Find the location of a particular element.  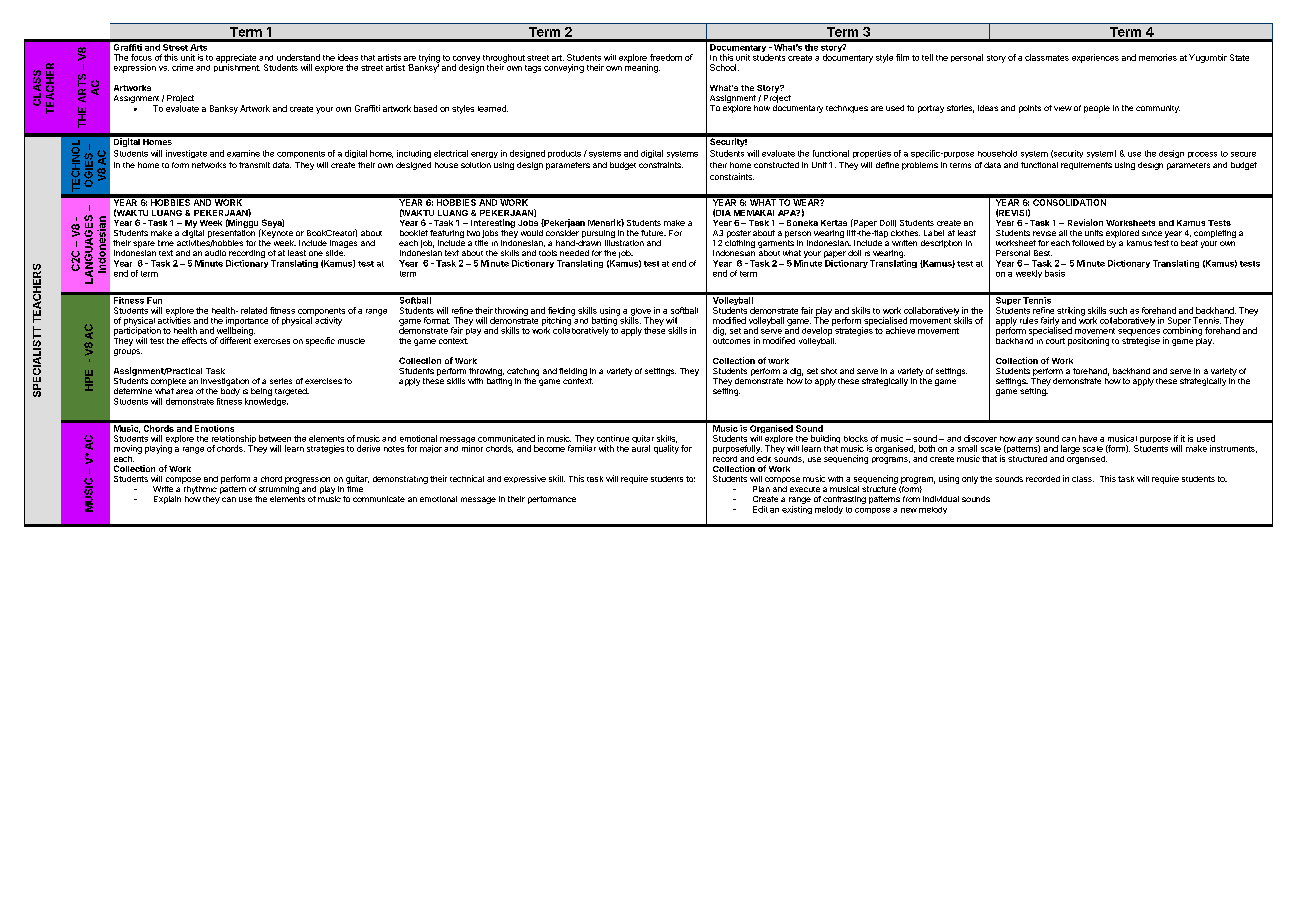

needed is located at coordinates (574, 253).
